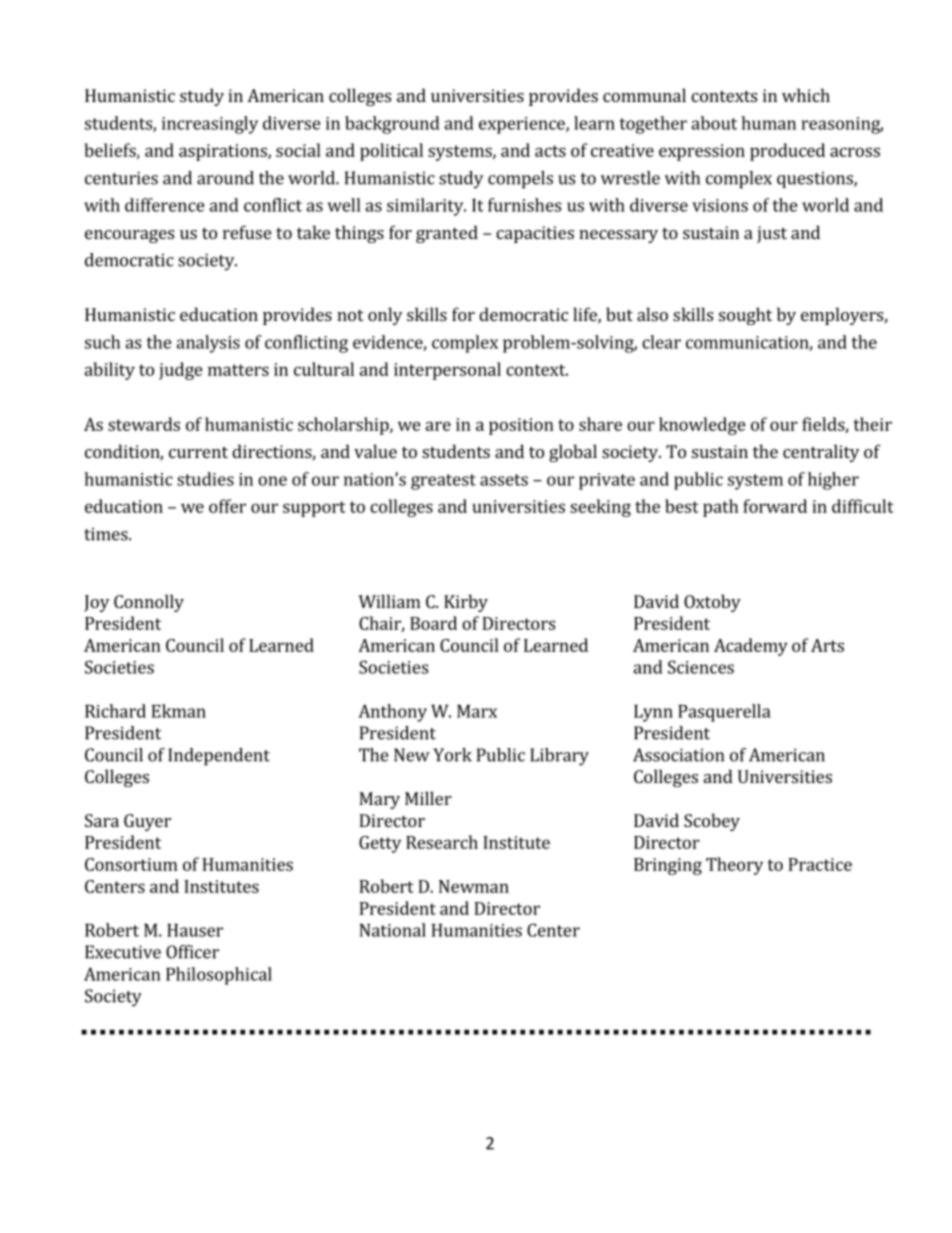 The width and height of the image is (952, 1233). I want to click on which, so click(806, 95).
